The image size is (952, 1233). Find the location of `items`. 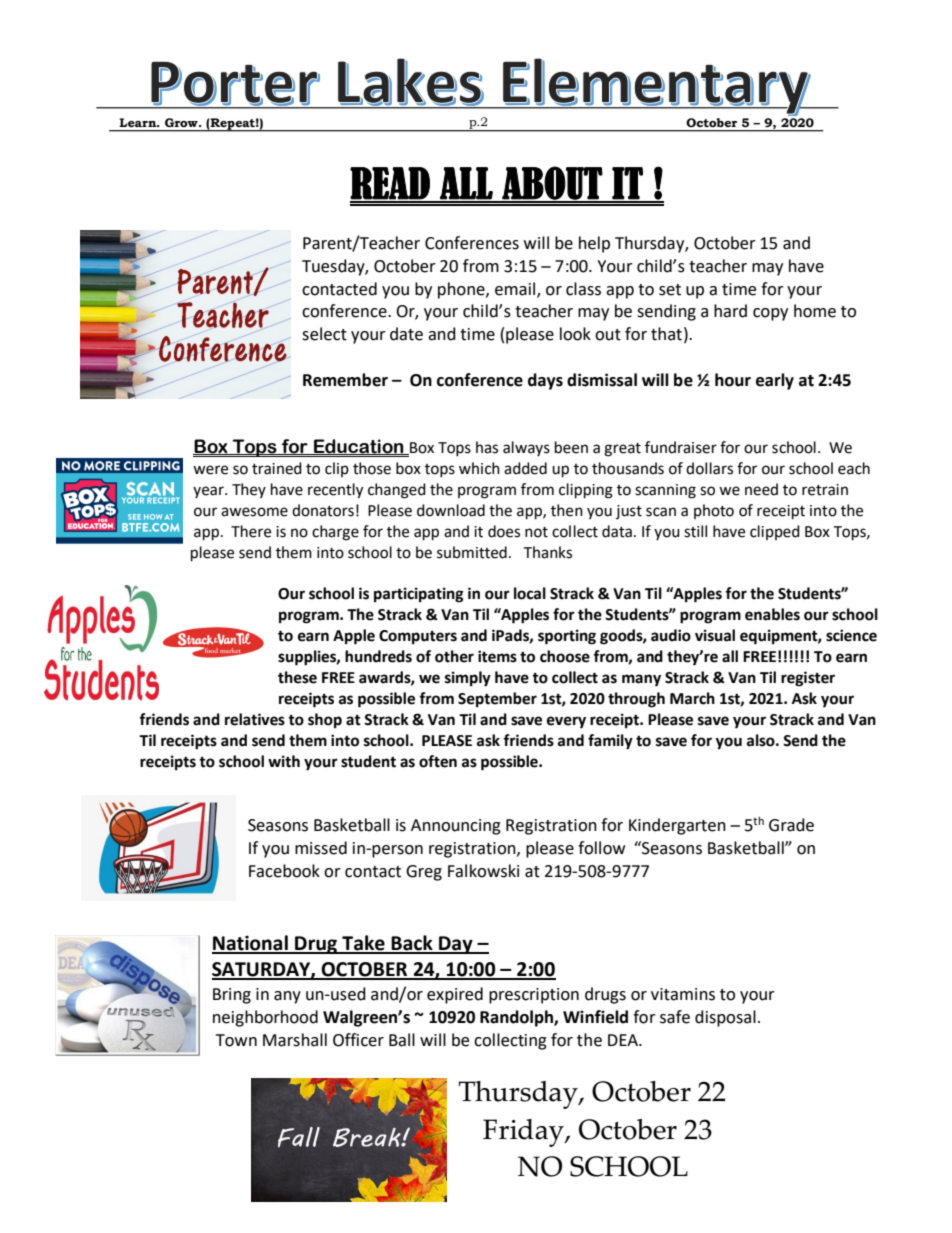

items is located at coordinates (497, 656).
